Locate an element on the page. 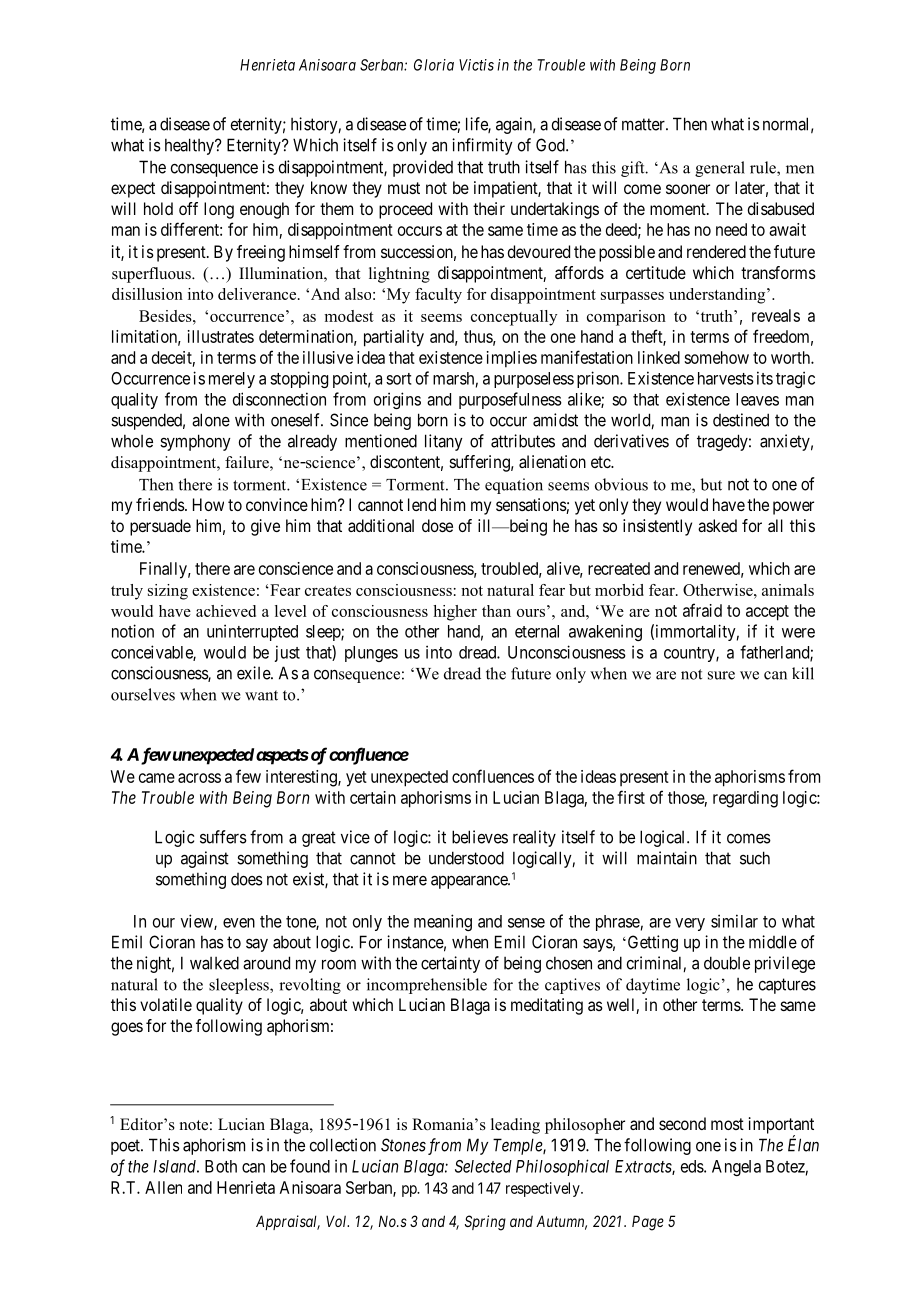  healthy is located at coordinates (190, 146).
